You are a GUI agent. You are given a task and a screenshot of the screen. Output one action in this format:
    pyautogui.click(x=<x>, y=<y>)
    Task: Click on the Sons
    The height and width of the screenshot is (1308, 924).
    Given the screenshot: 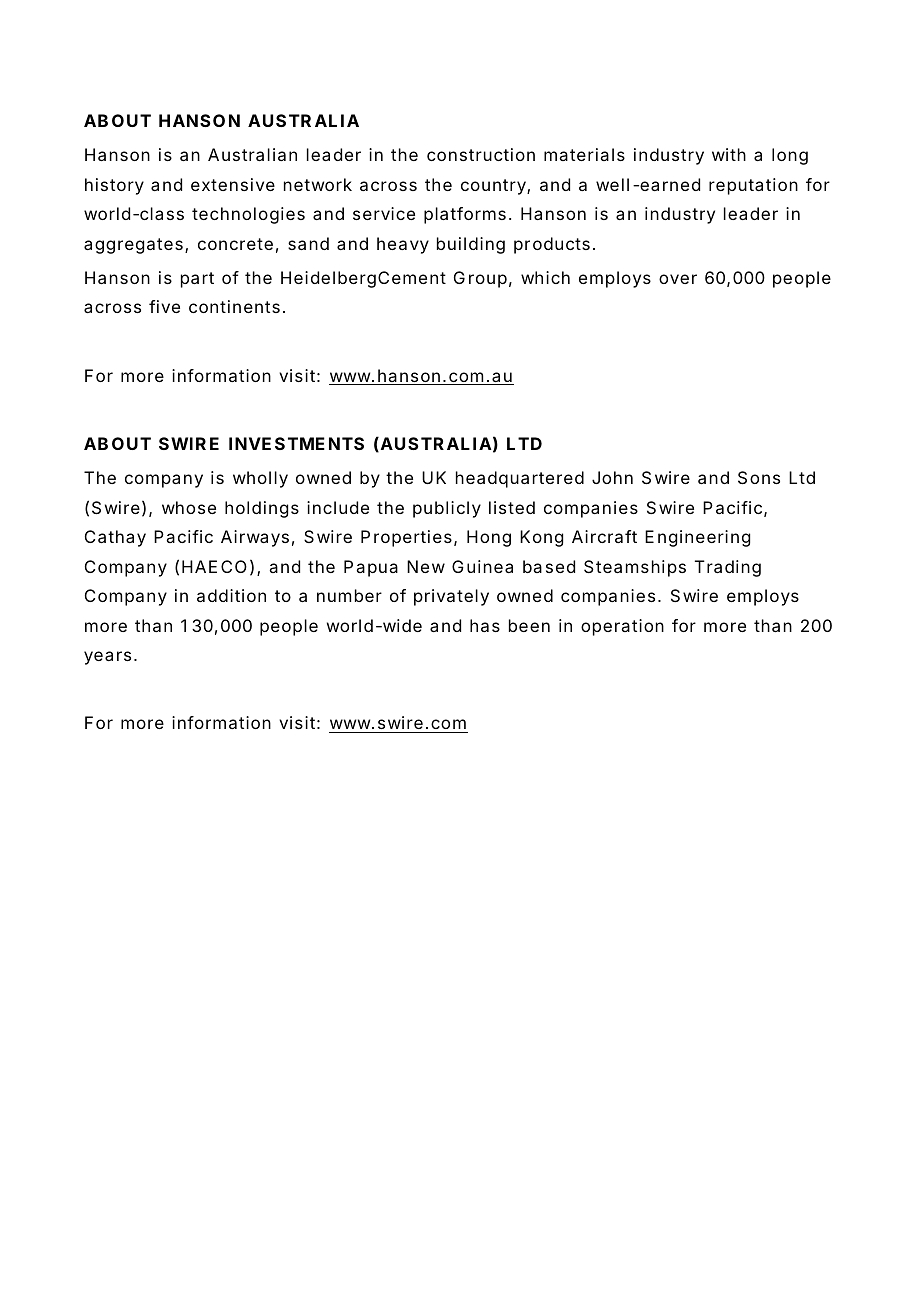 What is the action you would take?
    pyautogui.click(x=759, y=477)
